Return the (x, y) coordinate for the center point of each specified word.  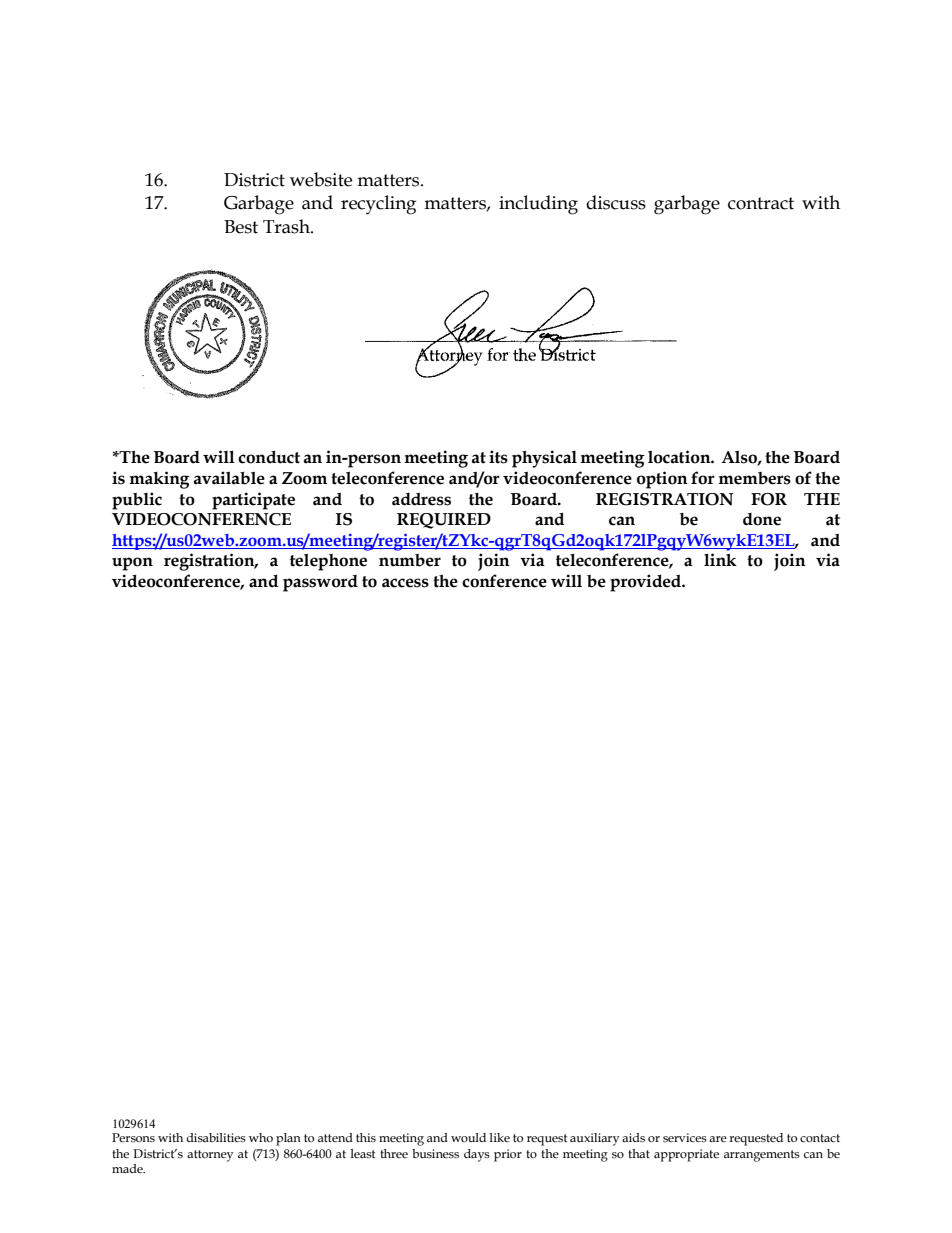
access (405, 583)
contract (761, 203)
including (538, 205)
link (720, 559)
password (320, 583)
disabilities (216, 1138)
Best (241, 227)
